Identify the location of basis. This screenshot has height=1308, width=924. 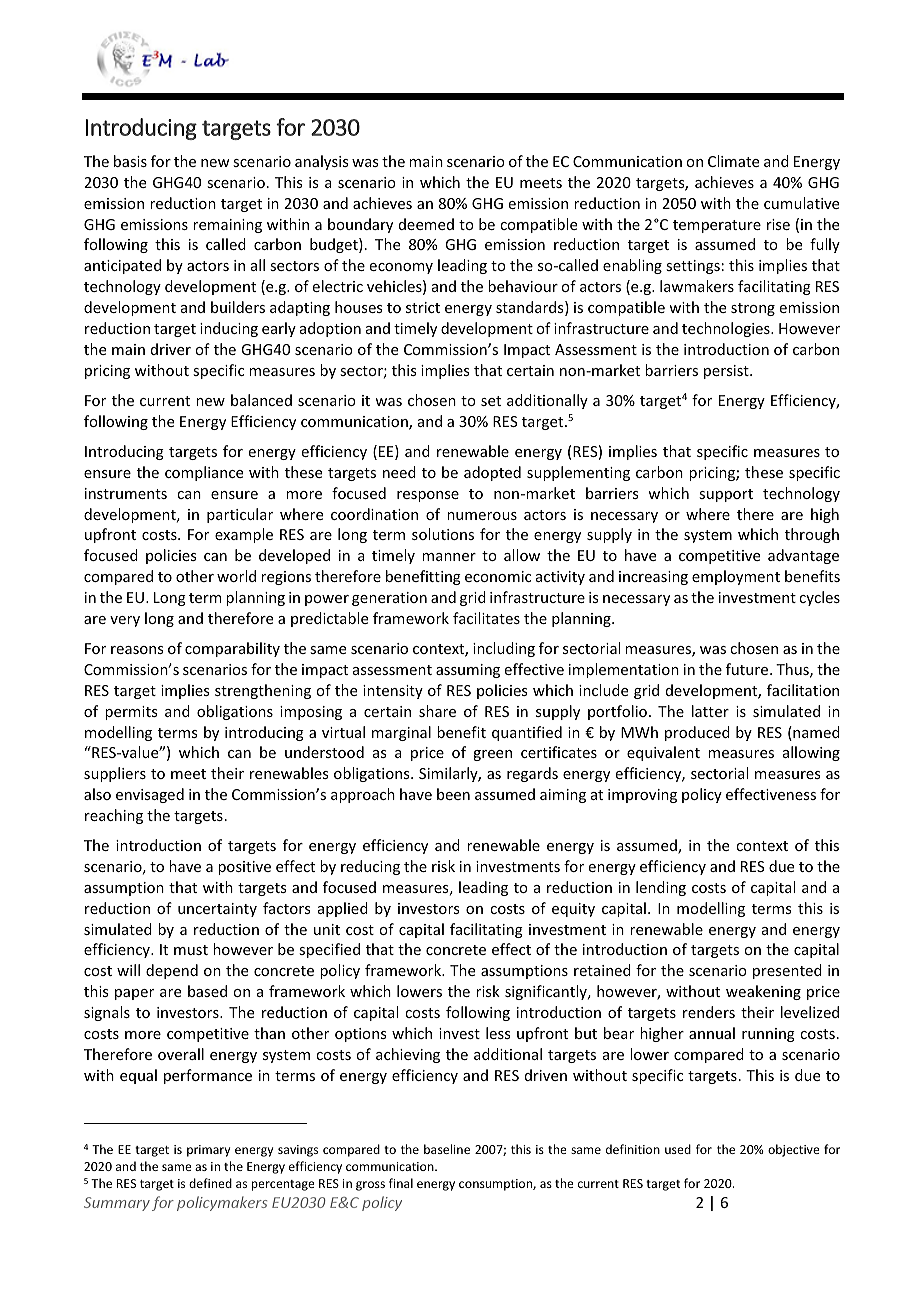
(130, 161).
